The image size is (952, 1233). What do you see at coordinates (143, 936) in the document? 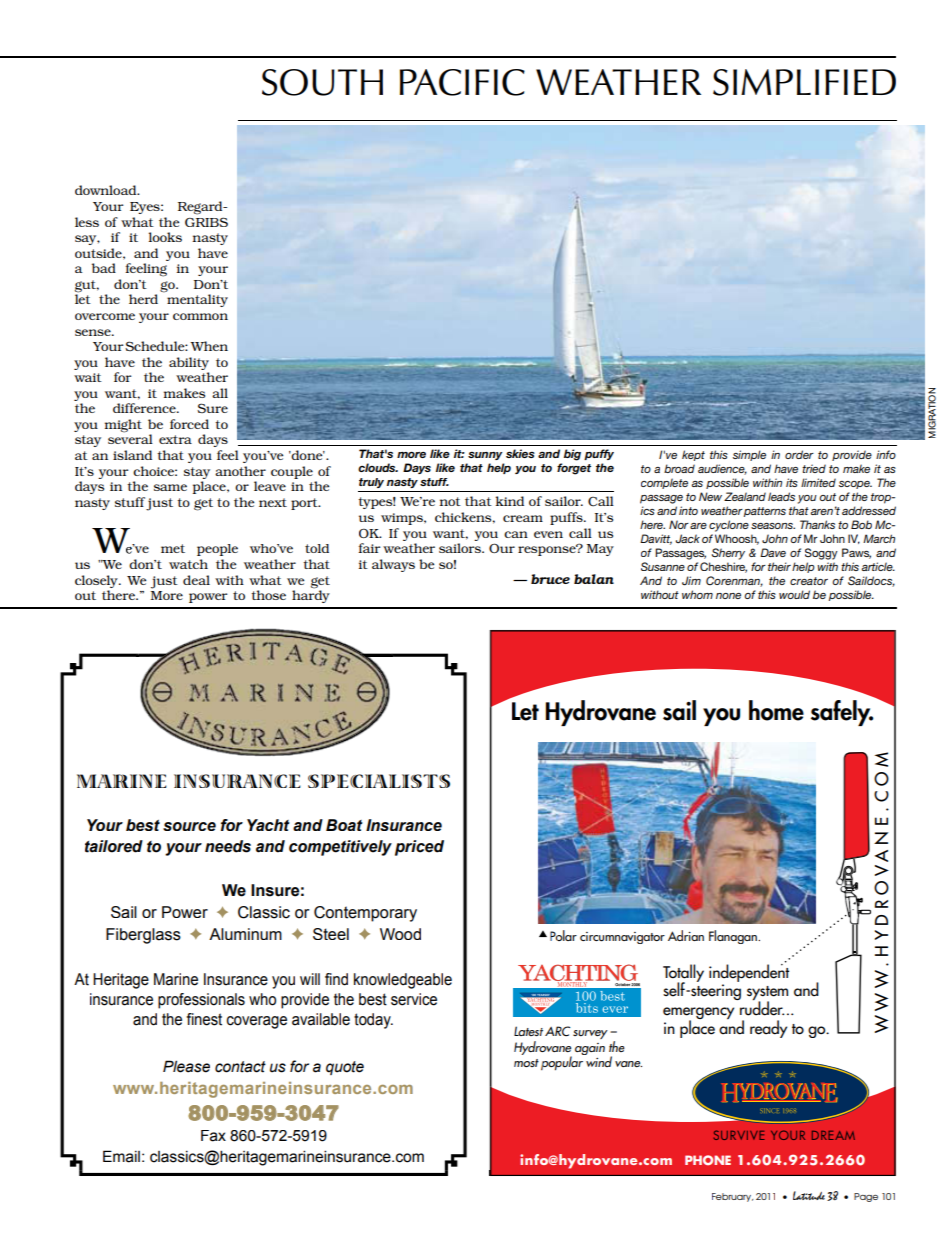
I see `Fiberglass` at bounding box center [143, 936].
